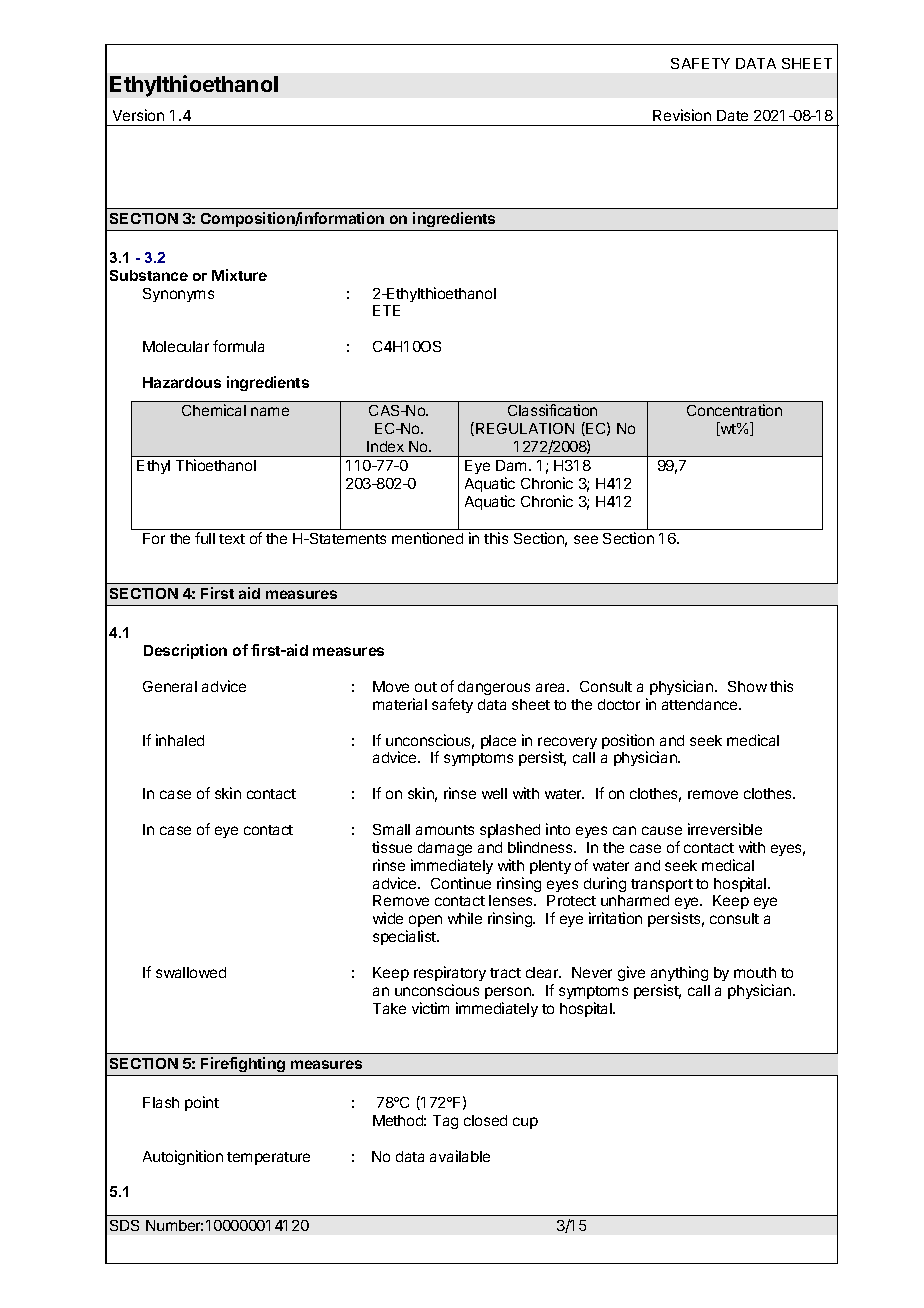  I want to click on cause, so click(662, 830).
